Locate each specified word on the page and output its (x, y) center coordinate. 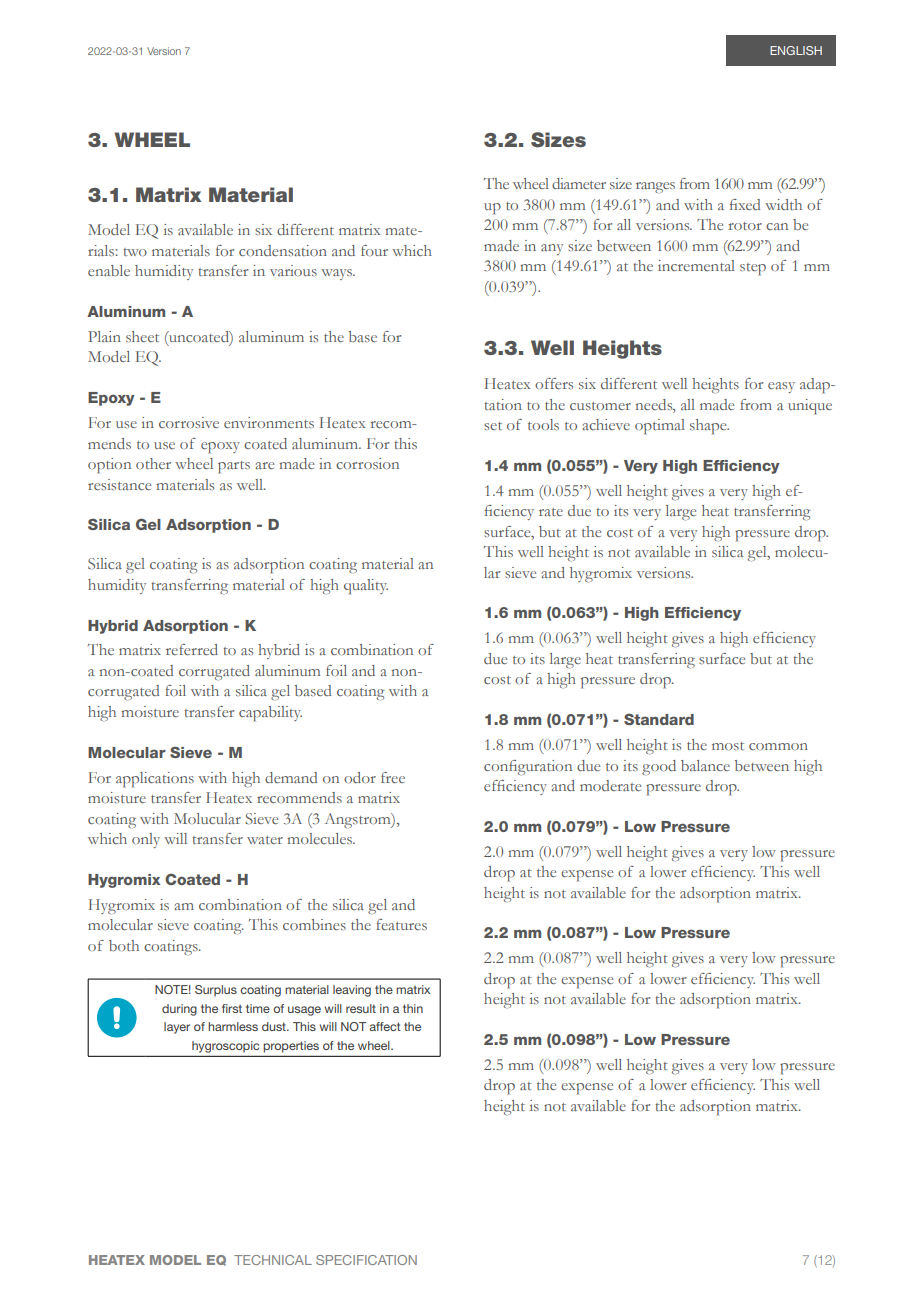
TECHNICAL (273, 1260)
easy (781, 387)
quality (366, 587)
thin (413, 1008)
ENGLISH (796, 50)
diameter (579, 183)
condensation (283, 250)
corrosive (189, 422)
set (493, 426)
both (124, 945)
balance (705, 765)
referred (192, 649)
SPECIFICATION (366, 1260)
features (401, 924)
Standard (659, 719)
